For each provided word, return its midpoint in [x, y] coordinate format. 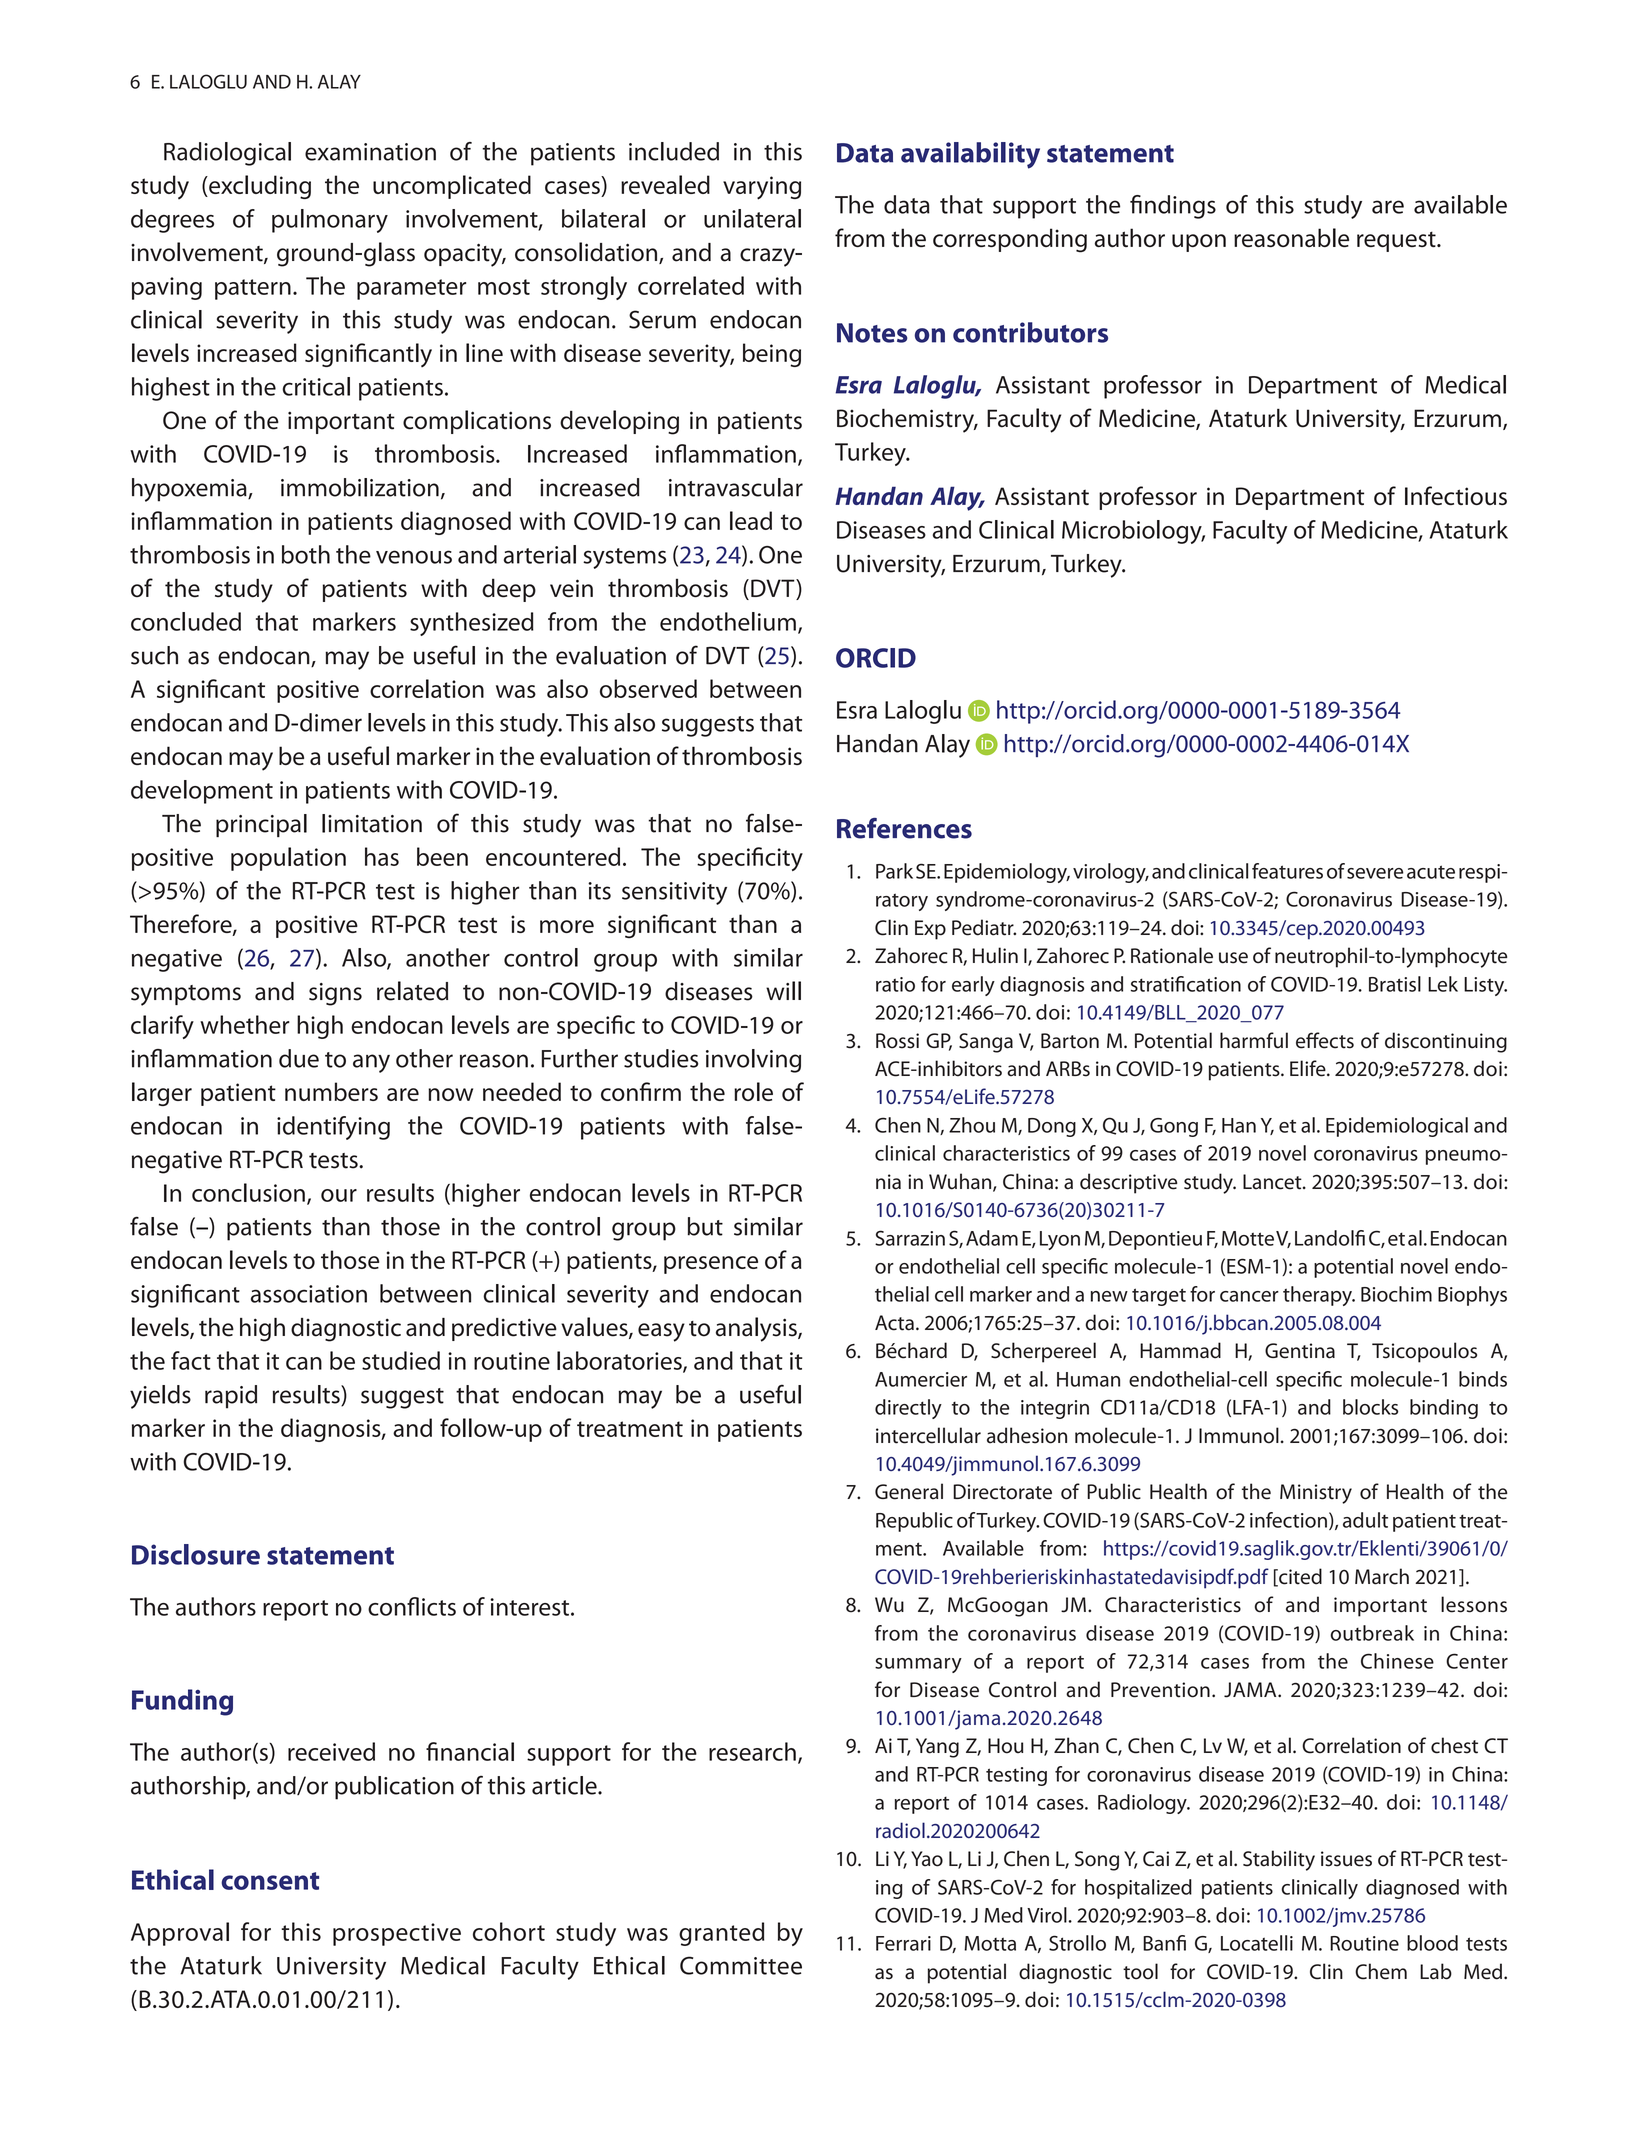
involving [753, 1061]
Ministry [1316, 1494]
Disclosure [196, 1554]
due [299, 1058]
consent [270, 1881]
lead [751, 520]
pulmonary [330, 221]
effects [1325, 1040]
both [306, 554]
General [909, 1491]
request [1397, 241]
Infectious [1456, 495]
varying [762, 188]
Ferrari [903, 1943]
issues [1346, 1859]
